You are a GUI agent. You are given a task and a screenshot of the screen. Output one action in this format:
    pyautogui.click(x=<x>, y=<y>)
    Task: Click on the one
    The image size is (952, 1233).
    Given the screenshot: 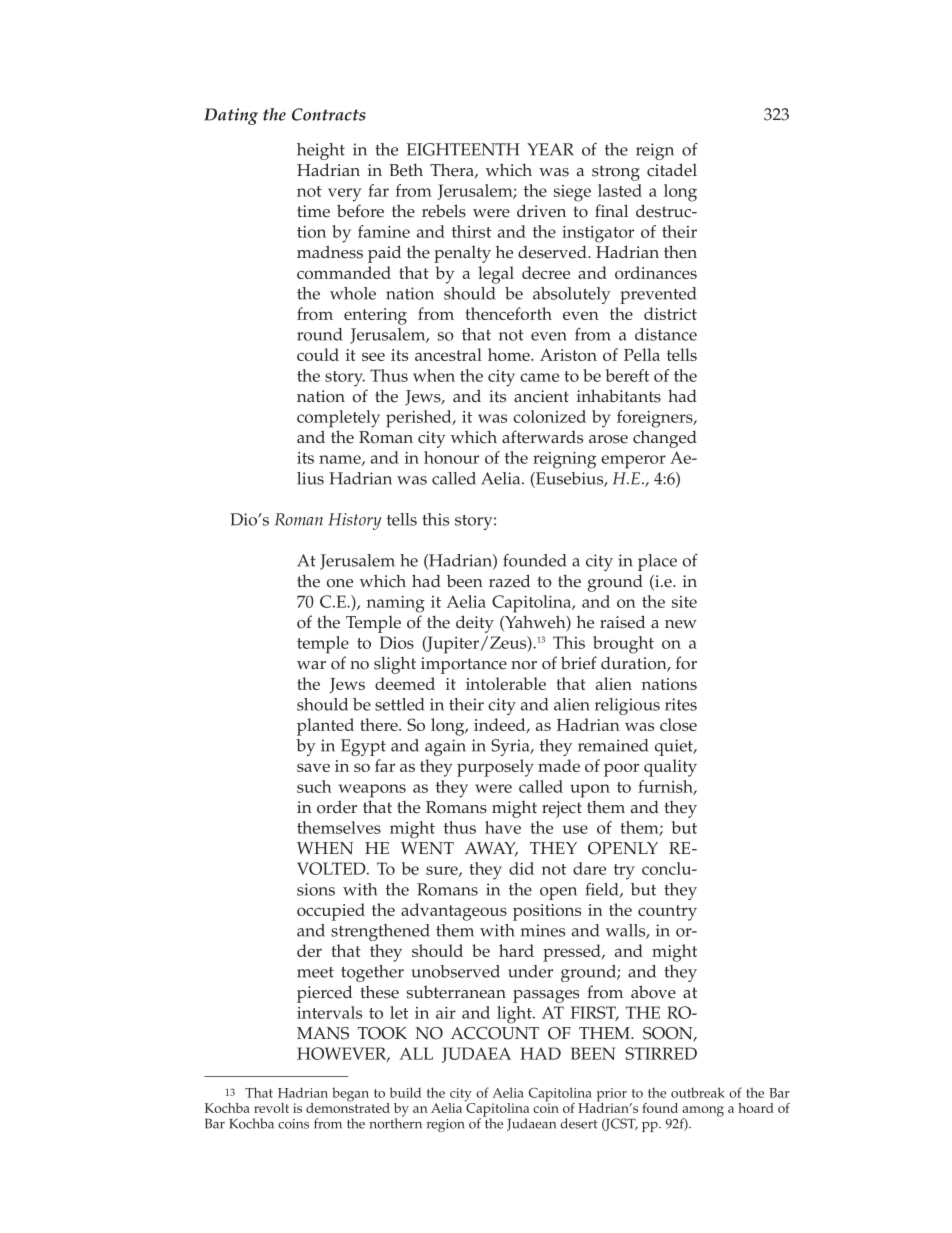 What is the action you would take?
    pyautogui.click(x=340, y=583)
